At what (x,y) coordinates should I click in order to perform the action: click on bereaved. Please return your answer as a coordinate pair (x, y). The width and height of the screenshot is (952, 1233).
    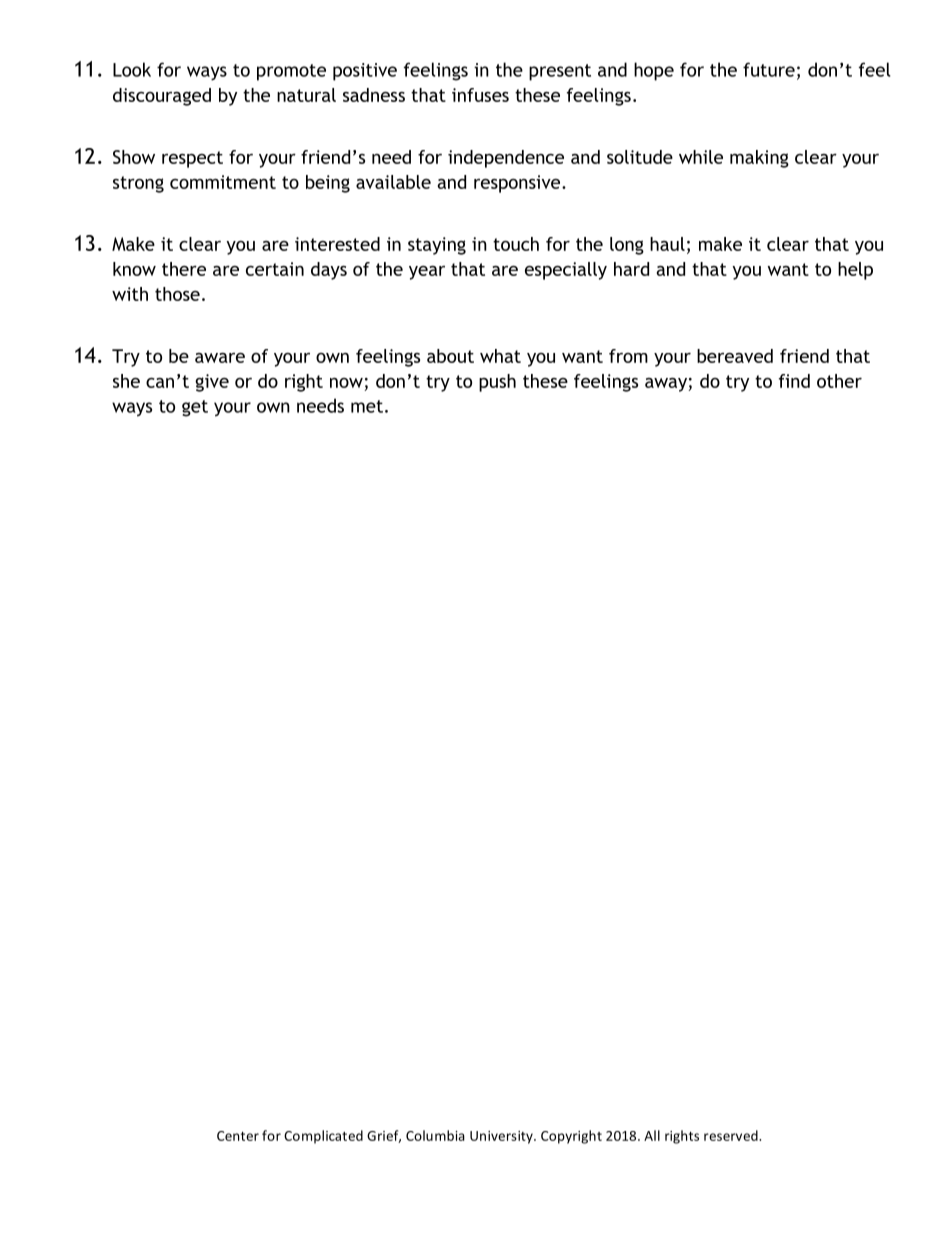
    Looking at the image, I should click on (735, 356).
